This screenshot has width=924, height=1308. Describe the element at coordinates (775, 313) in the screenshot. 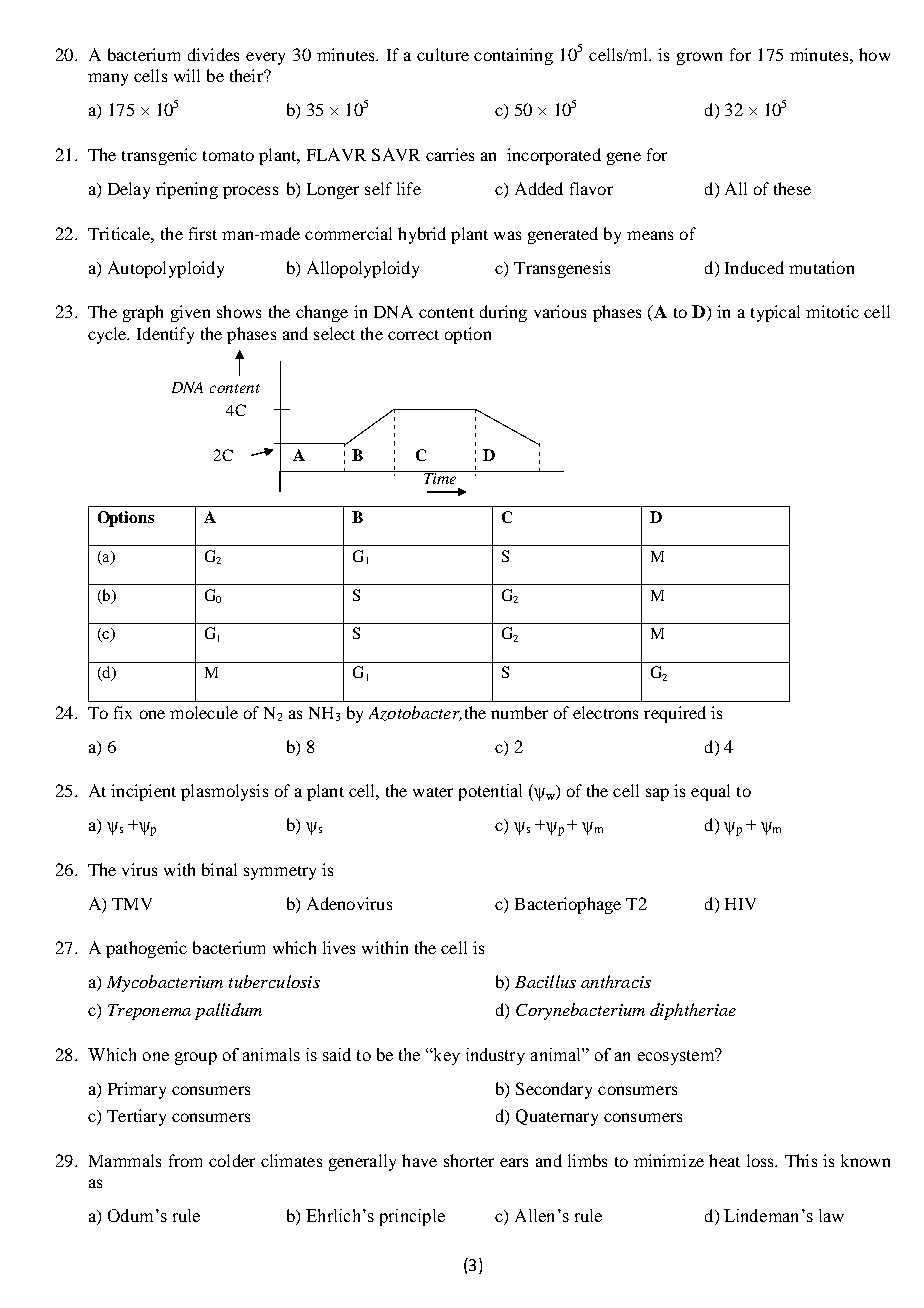

I see `typical` at that location.
